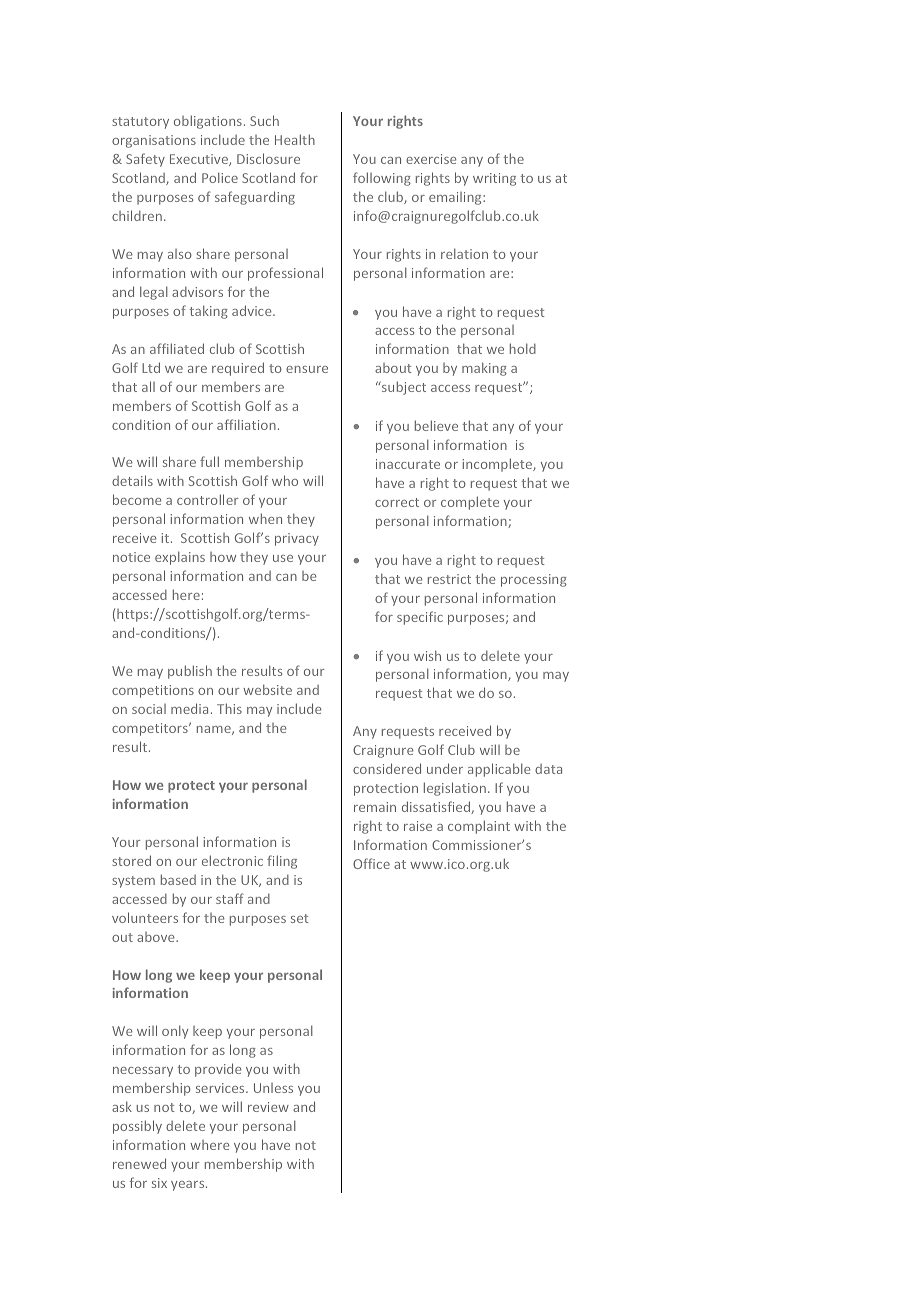 The width and height of the screenshot is (924, 1308). What do you see at coordinates (295, 139) in the screenshot?
I see `Health` at bounding box center [295, 139].
